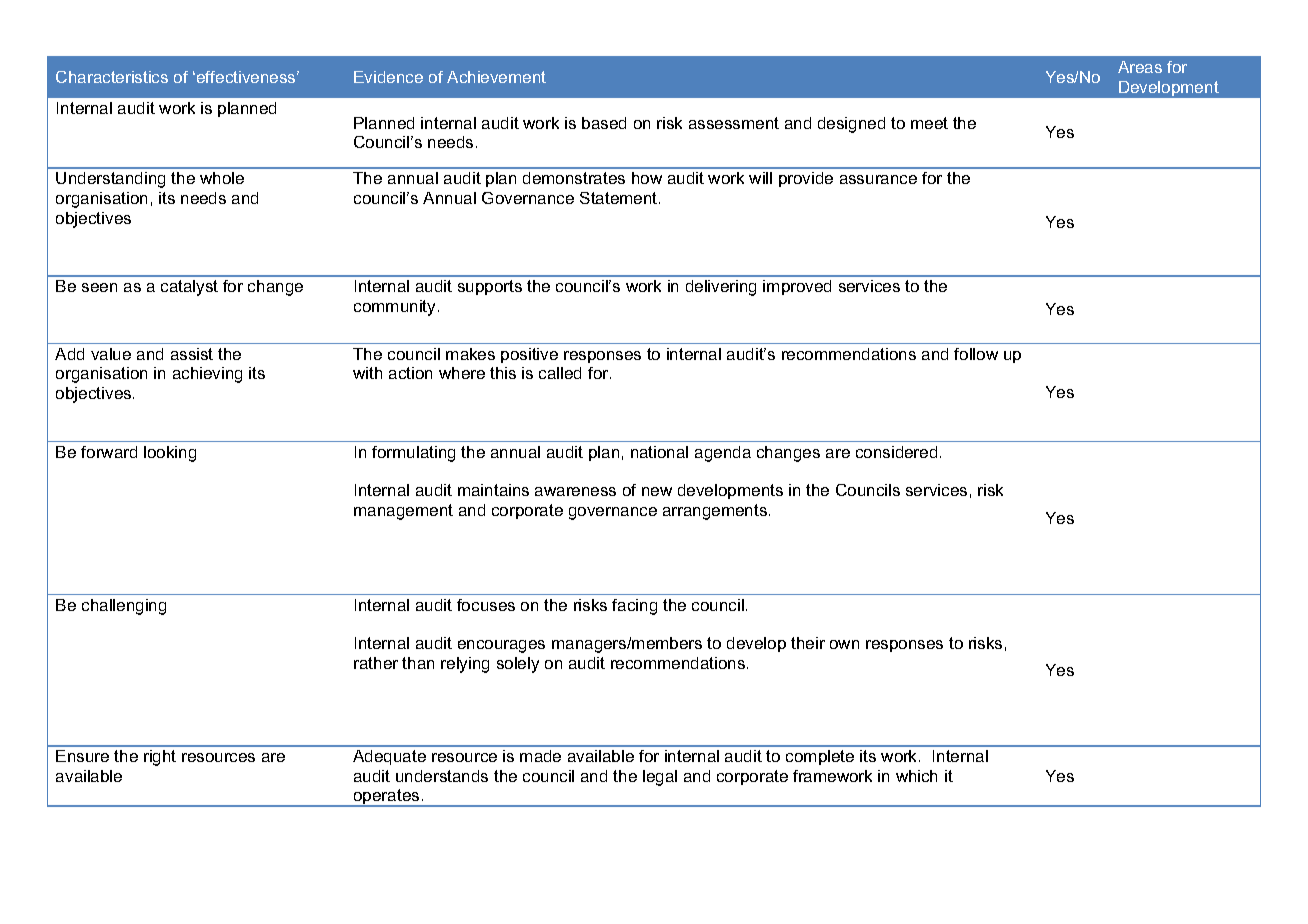  I want to click on supports, so click(490, 287).
